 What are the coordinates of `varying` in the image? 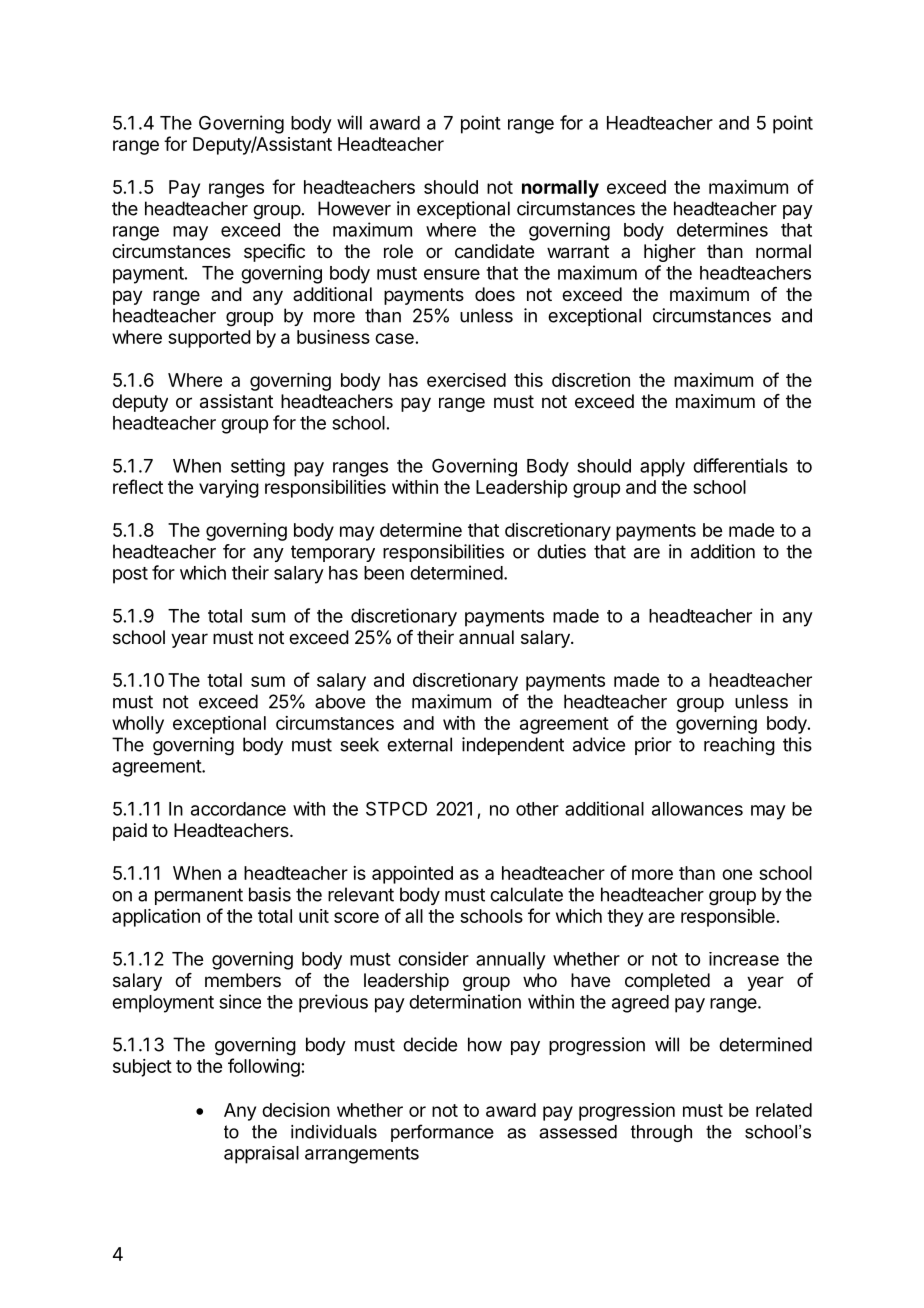 It's located at (229, 489).
